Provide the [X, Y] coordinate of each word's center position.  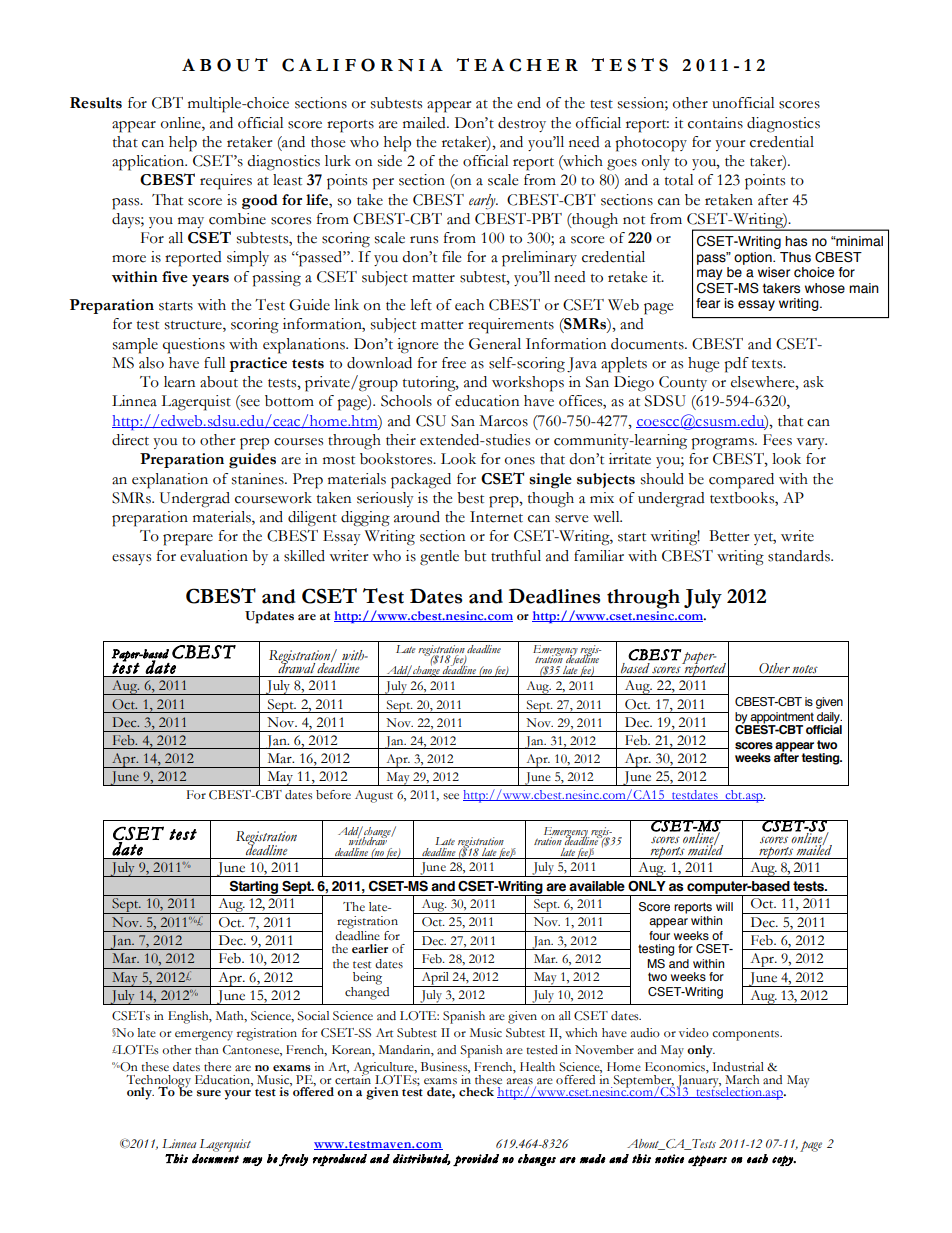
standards [800, 556]
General [495, 344]
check [476, 1092]
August [374, 796]
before [333, 795]
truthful [516, 556]
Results [96, 103]
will [724, 906]
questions [194, 346]
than [207, 1050]
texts [768, 364]
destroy [522, 124]
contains [715, 123]
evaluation [214, 556]
